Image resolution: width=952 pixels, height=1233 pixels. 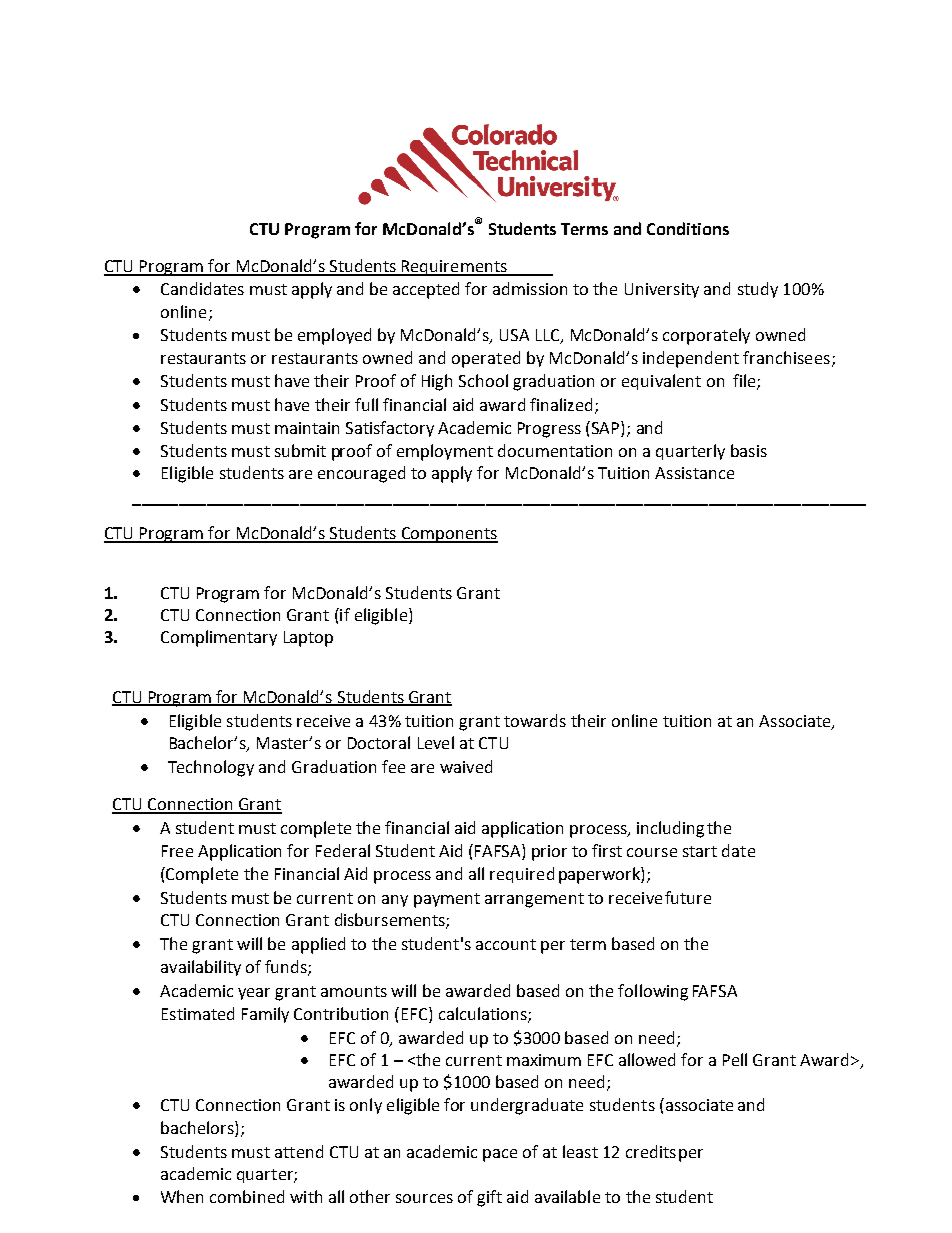 What do you see at coordinates (580, 1151) in the screenshot?
I see `least` at bounding box center [580, 1151].
